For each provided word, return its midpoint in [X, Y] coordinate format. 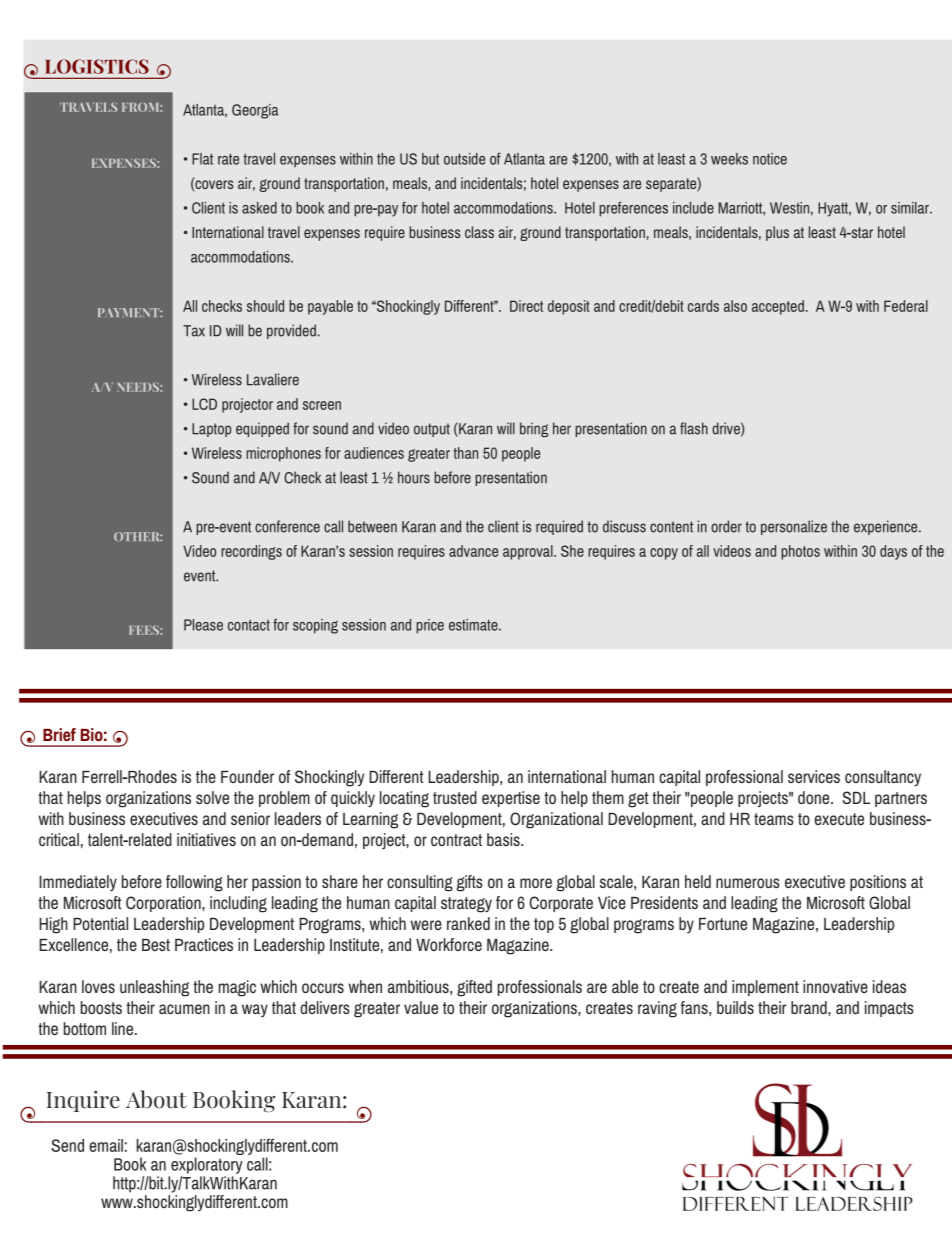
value [421, 1007]
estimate [474, 625]
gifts [470, 883]
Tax [194, 331]
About [156, 1099]
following [194, 883]
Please [203, 625]
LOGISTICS [97, 66]
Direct [526, 306]
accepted [778, 307]
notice [770, 159]
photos [800, 552]
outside [464, 159]
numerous [748, 883]
